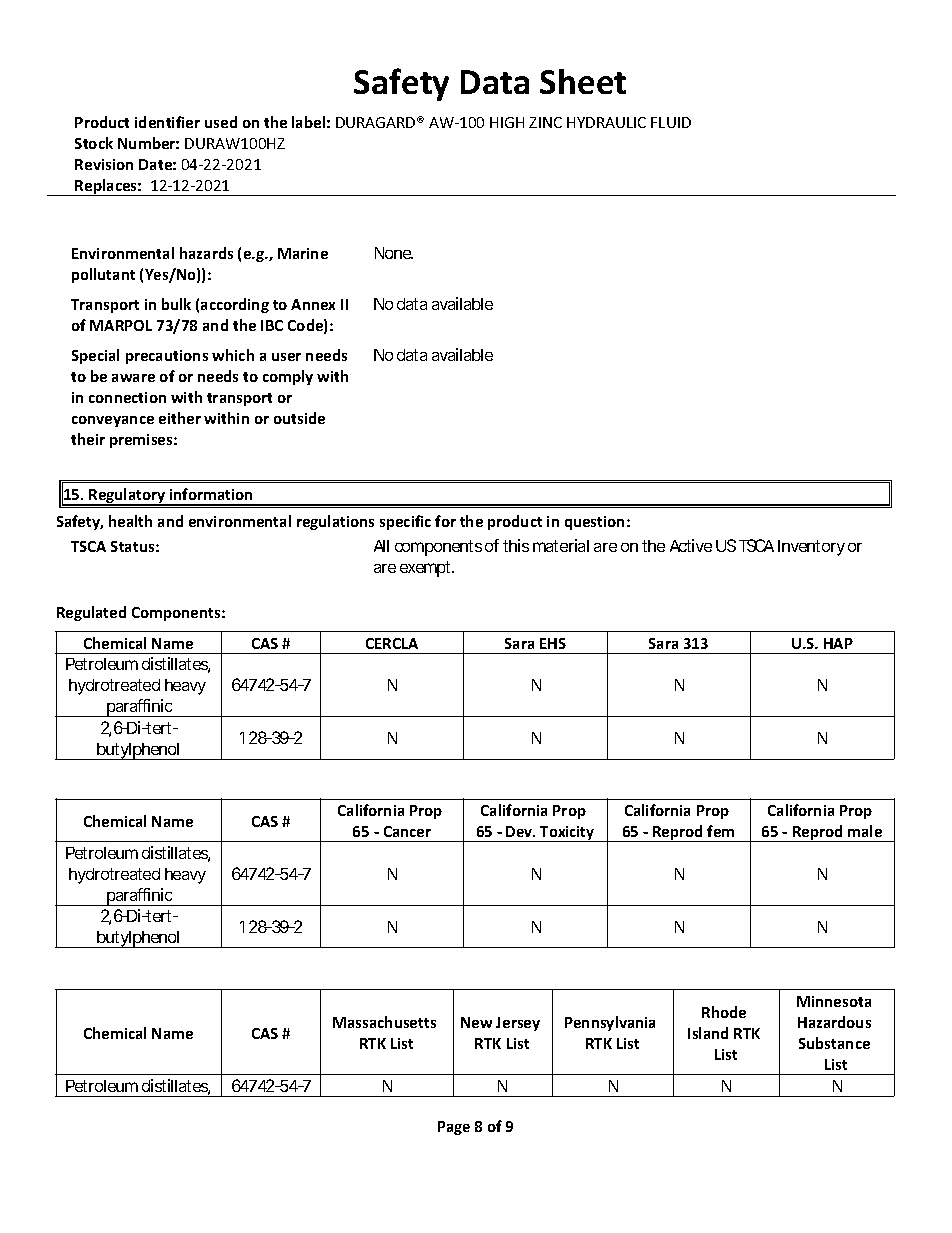 The width and height of the screenshot is (952, 1233). I want to click on specific, so click(405, 522).
